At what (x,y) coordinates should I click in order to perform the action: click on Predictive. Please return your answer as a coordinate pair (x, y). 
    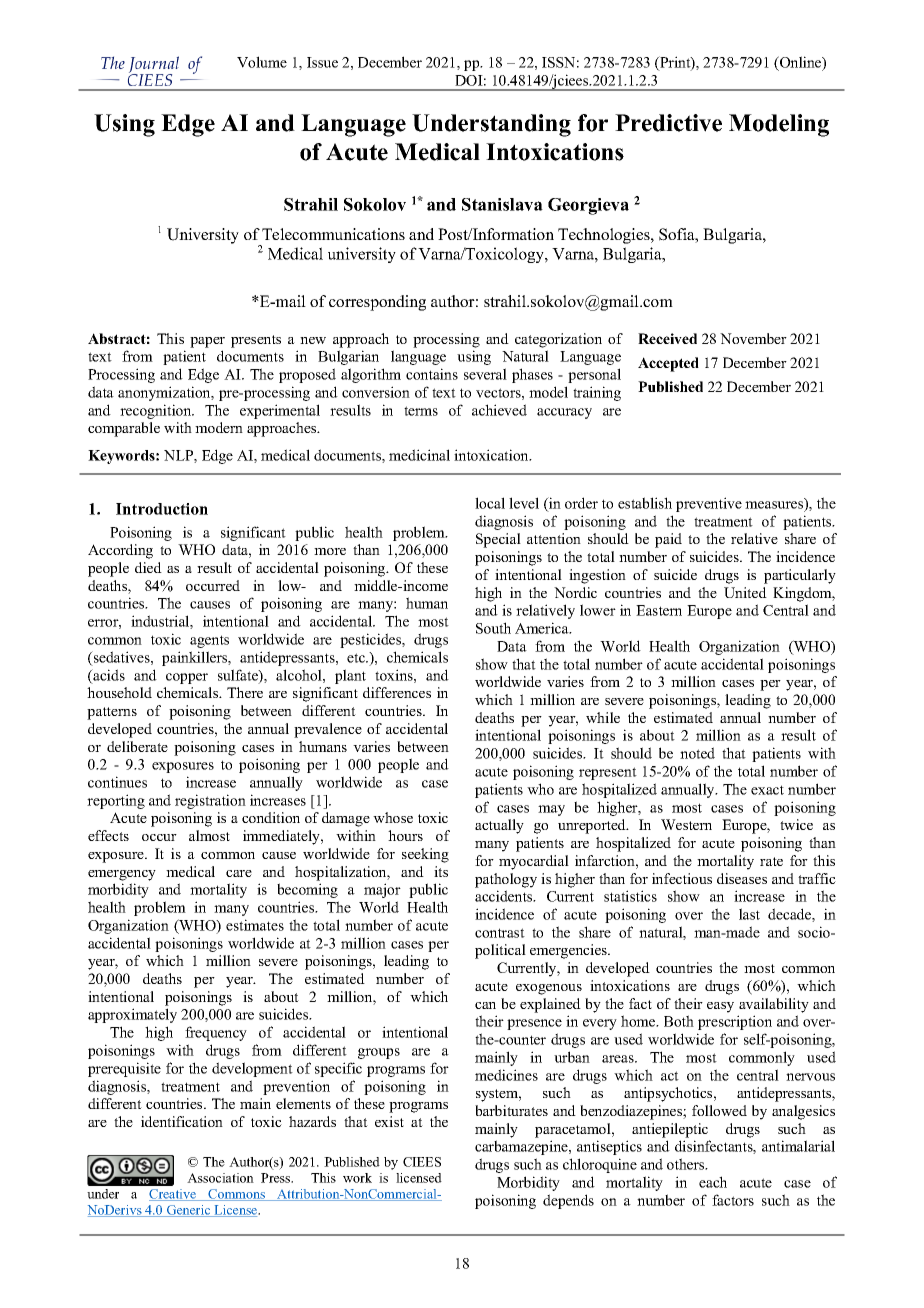
    Looking at the image, I should click on (668, 123).
